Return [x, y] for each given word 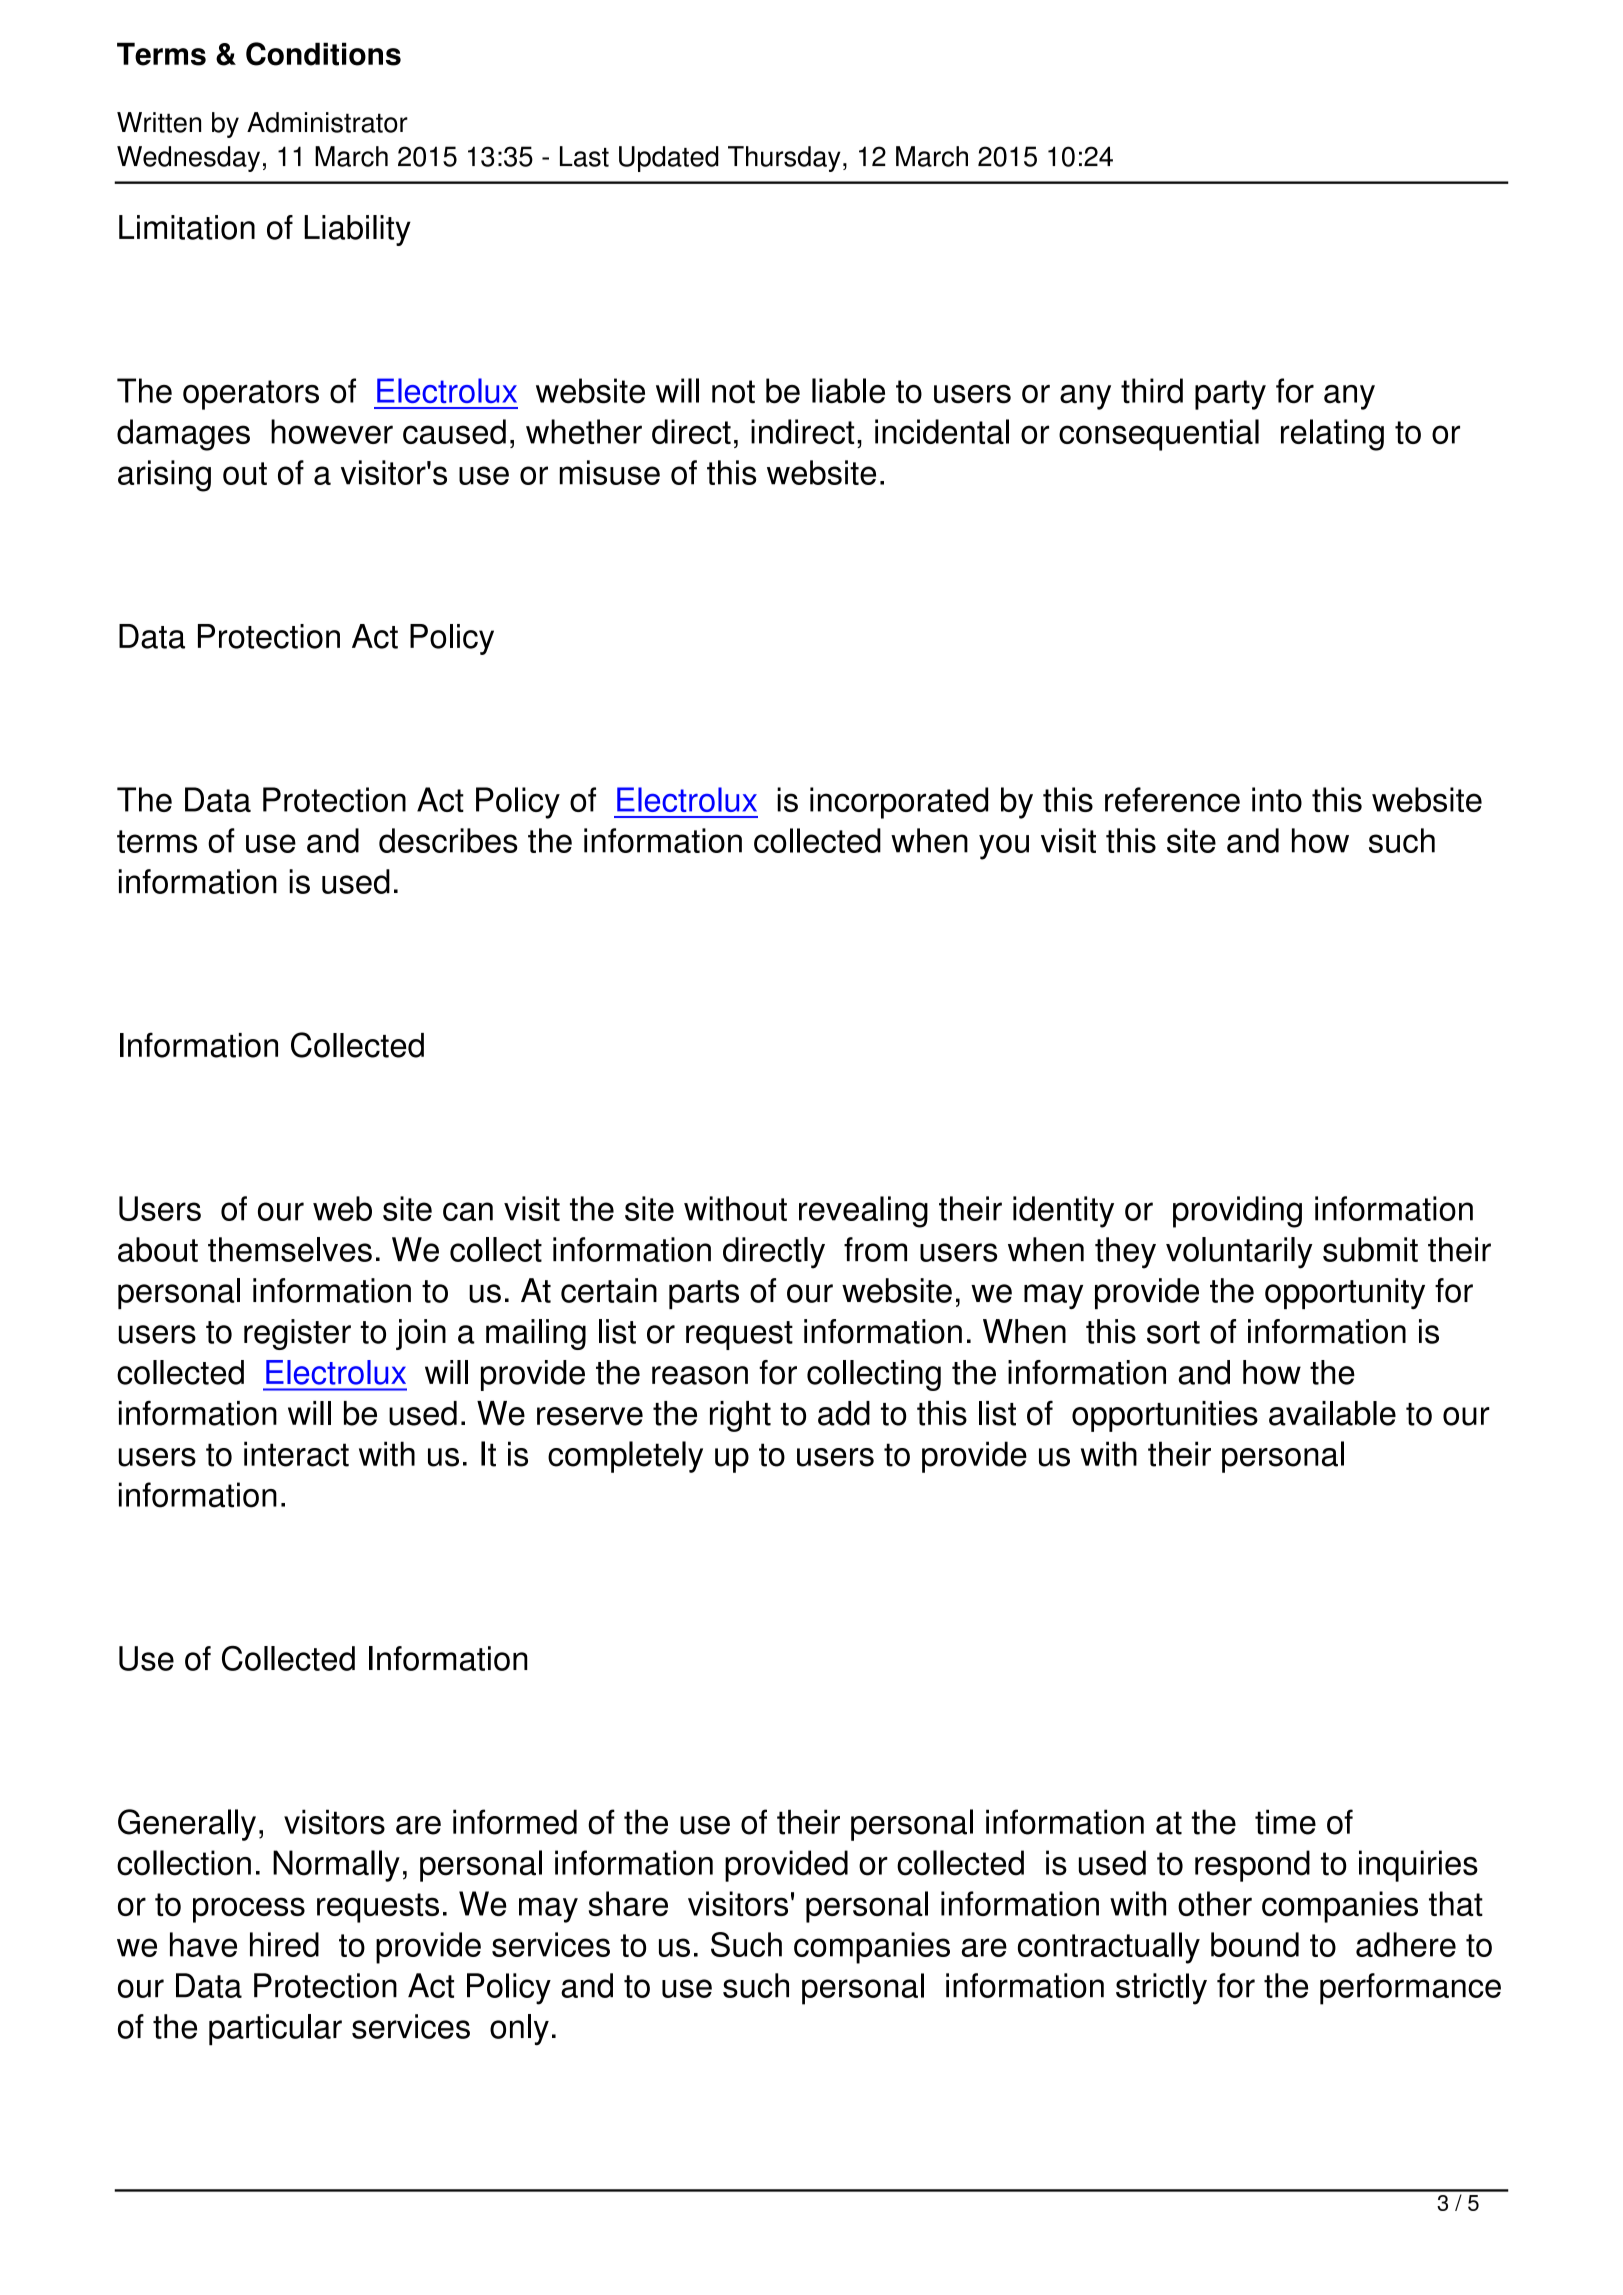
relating [1332, 435]
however [332, 431]
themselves [290, 1249]
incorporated [899, 803]
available [1332, 1413]
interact [296, 1454]
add [844, 1413]
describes [448, 840]
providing [1237, 1212]
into [1277, 799]
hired [284, 1944]
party [1230, 395]
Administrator [327, 122]
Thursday [784, 159]
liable [848, 391]
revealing [863, 1212]
